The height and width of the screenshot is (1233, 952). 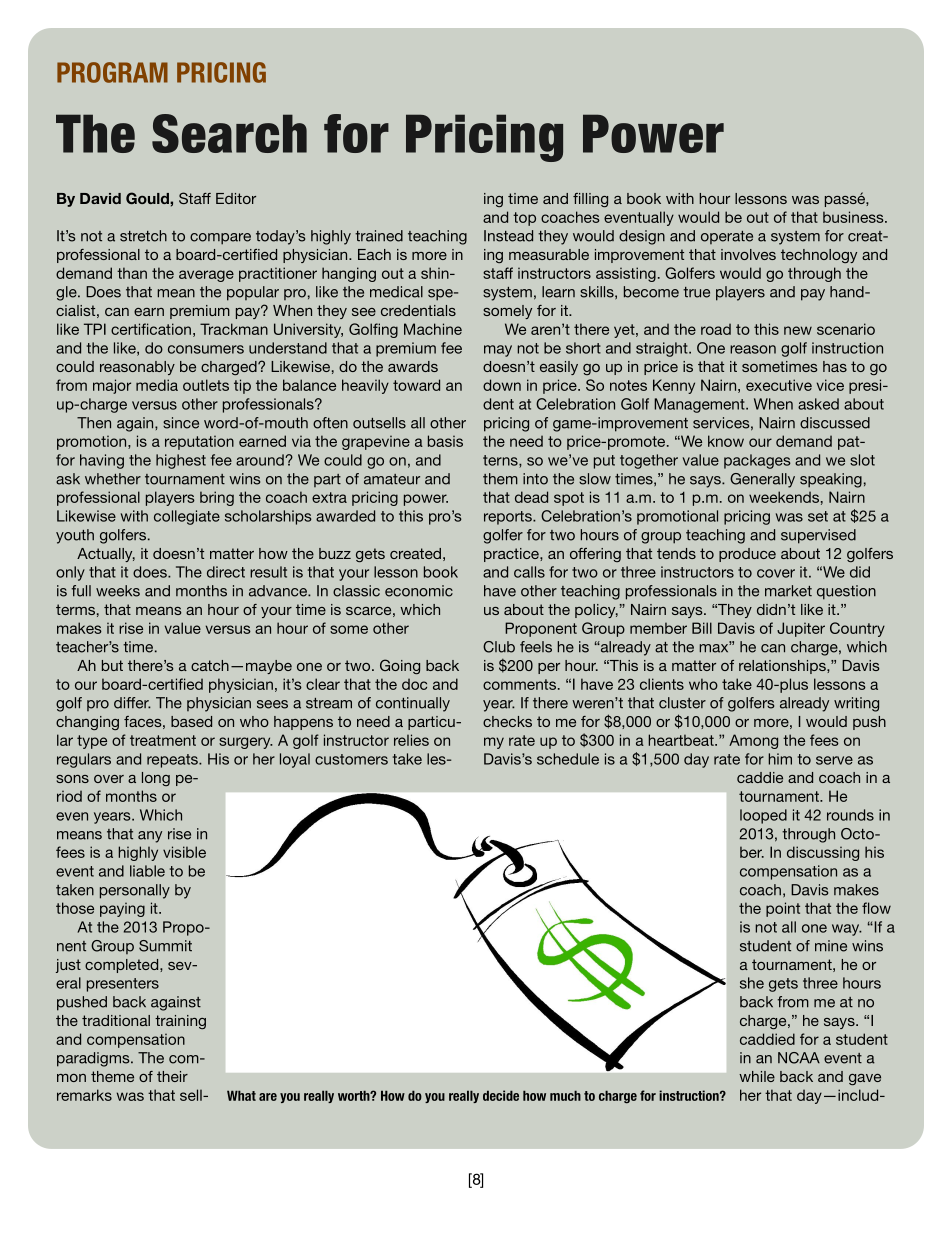 I want to click on their, so click(x=172, y=1076).
